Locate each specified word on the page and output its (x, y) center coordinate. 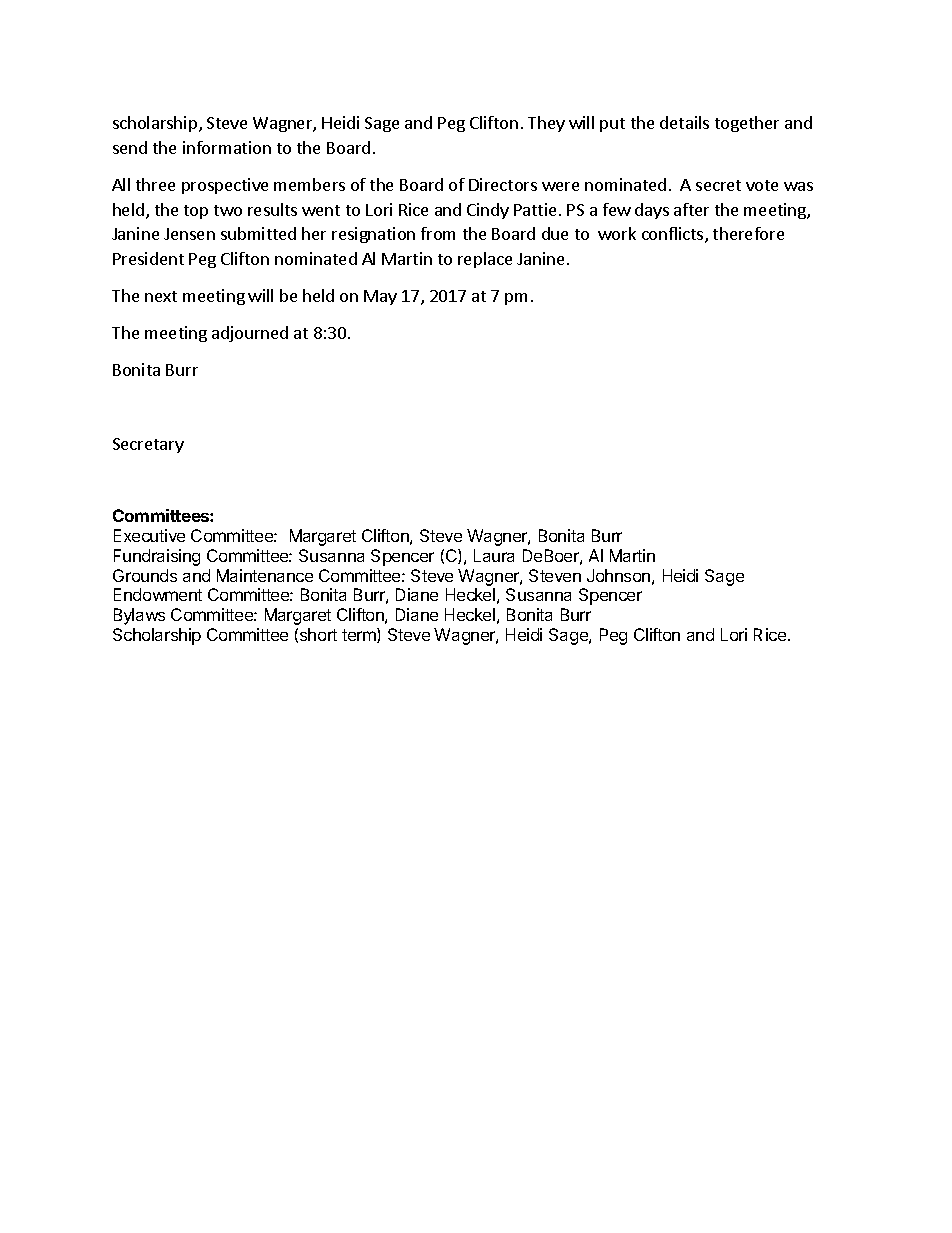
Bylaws (139, 616)
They (546, 124)
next (161, 296)
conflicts (674, 235)
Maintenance (265, 575)
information (227, 147)
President (148, 258)
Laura (494, 555)
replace (485, 260)
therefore (748, 233)
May (380, 297)
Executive (149, 535)
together (747, 124)
